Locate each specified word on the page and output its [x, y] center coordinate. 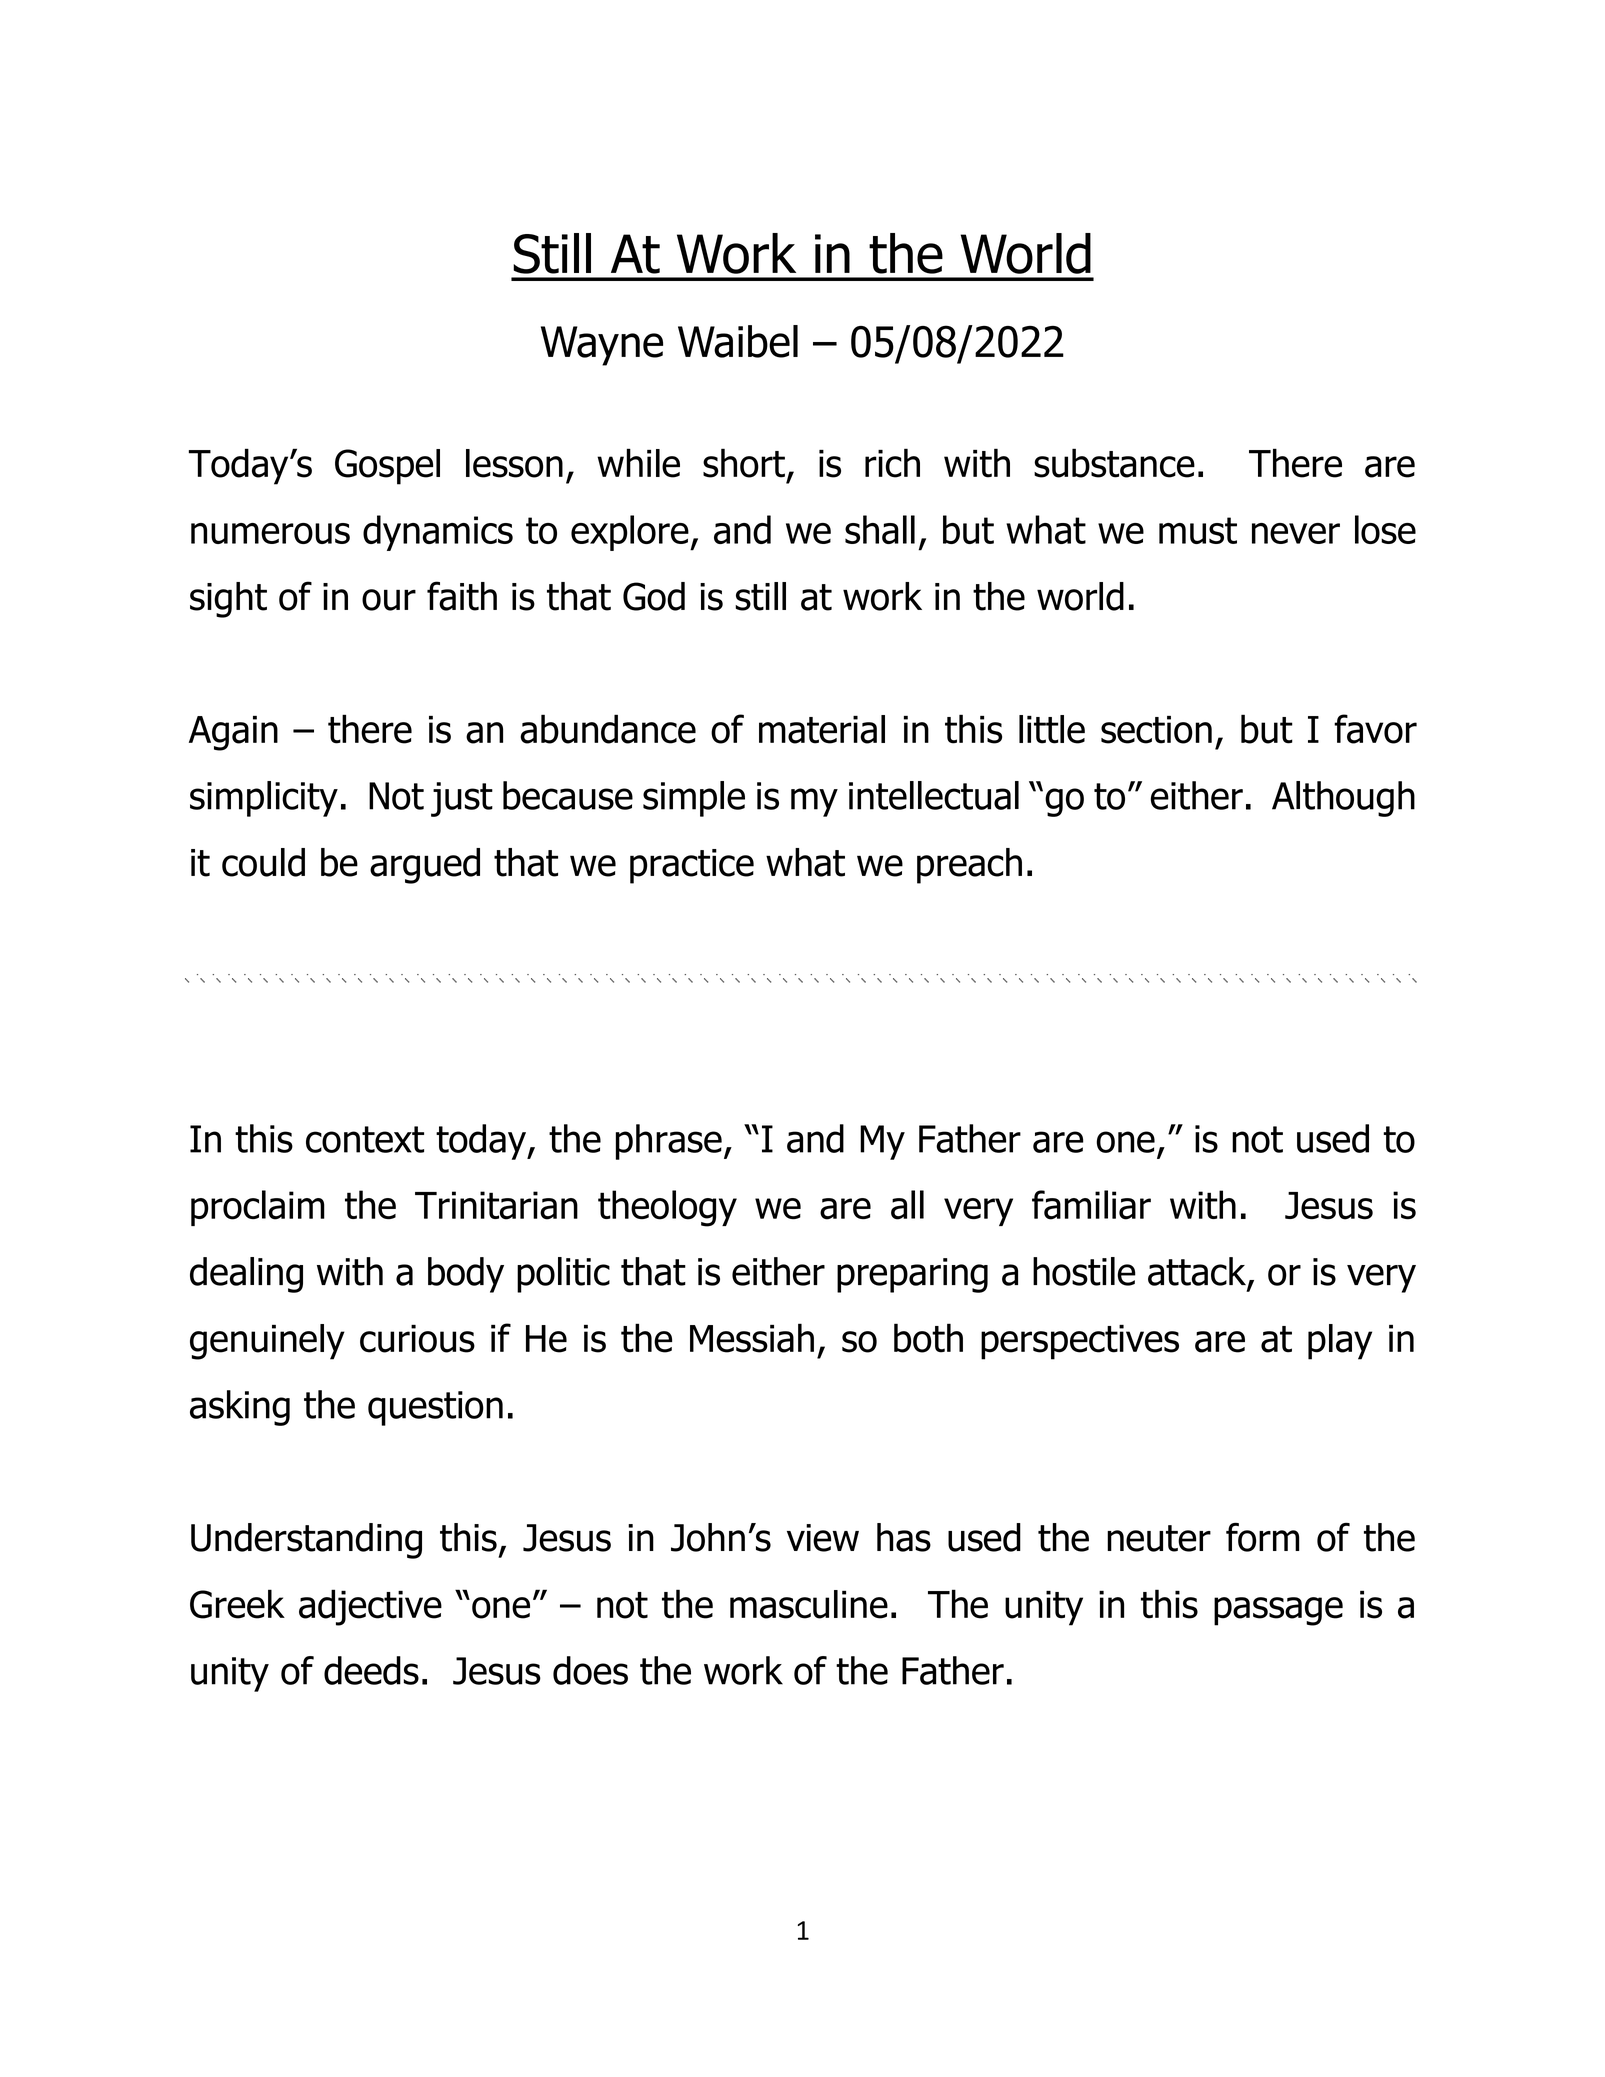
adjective [370, 1607]
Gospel [387, 467]
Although [1343, 799]
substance [1114, 463]
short [744, 463]
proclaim [258, 1208]
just [462, 799]
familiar [1091, 1205]
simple [694, 799]
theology [667, 1208]
